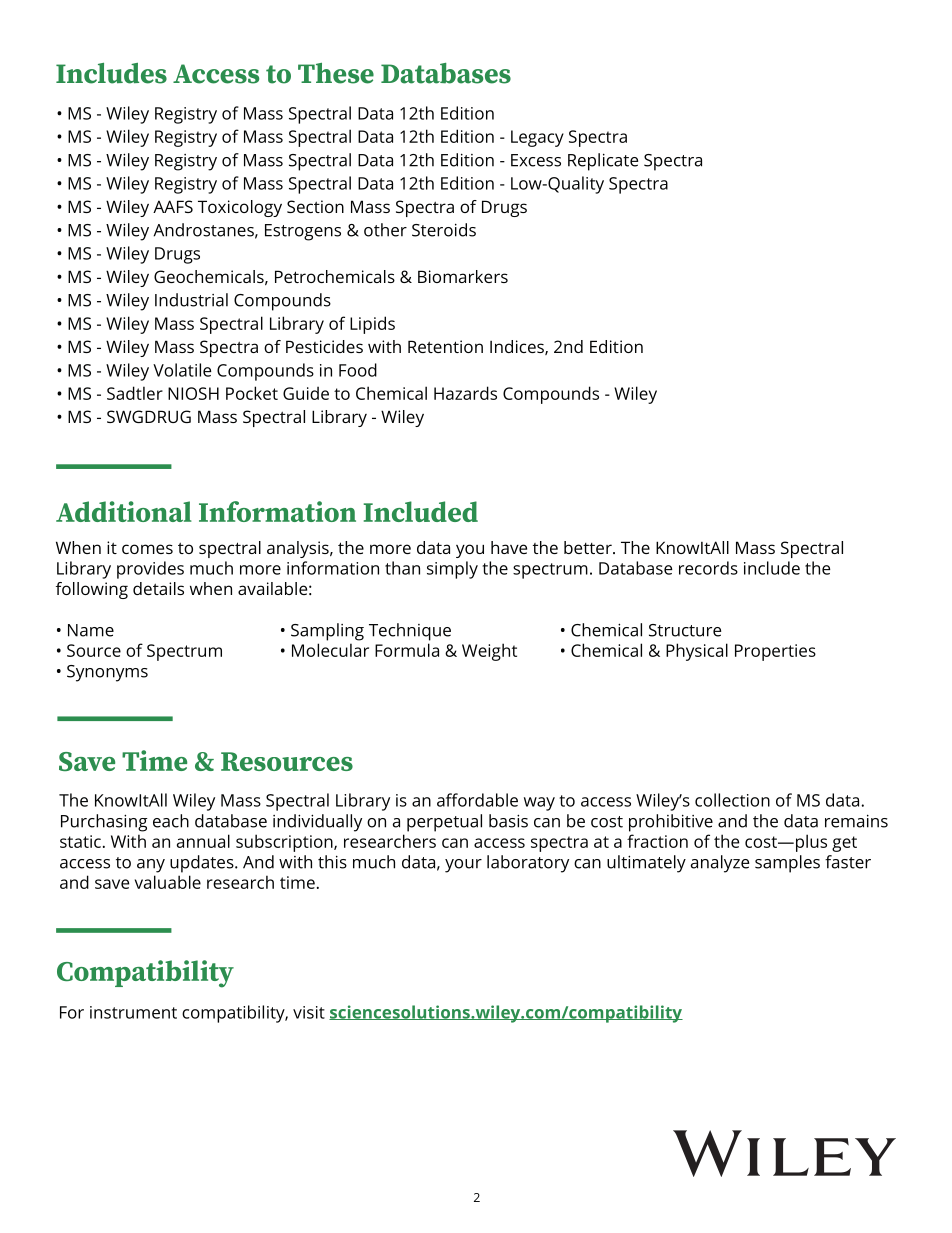 This document has width=952, height=1233. What do you see at coordinates (787, 864) in the document?
I see `samples` at bounding box center [787, 864].
